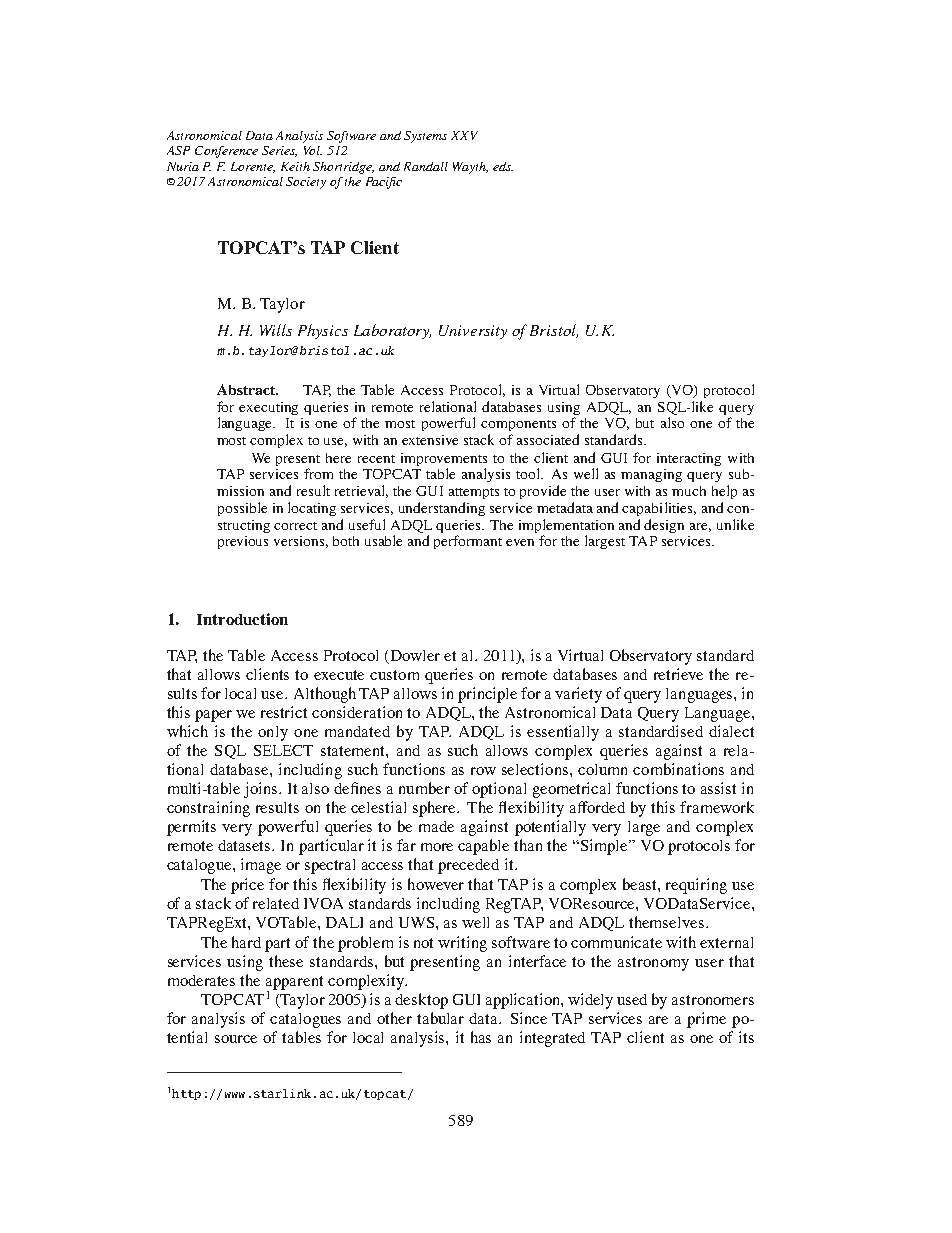 The width and height of the screenshot is (952, 1233). What do you see at coordinates (268, 408) in the screenshot?
I see `executing` at bounding box center [268, 408].
